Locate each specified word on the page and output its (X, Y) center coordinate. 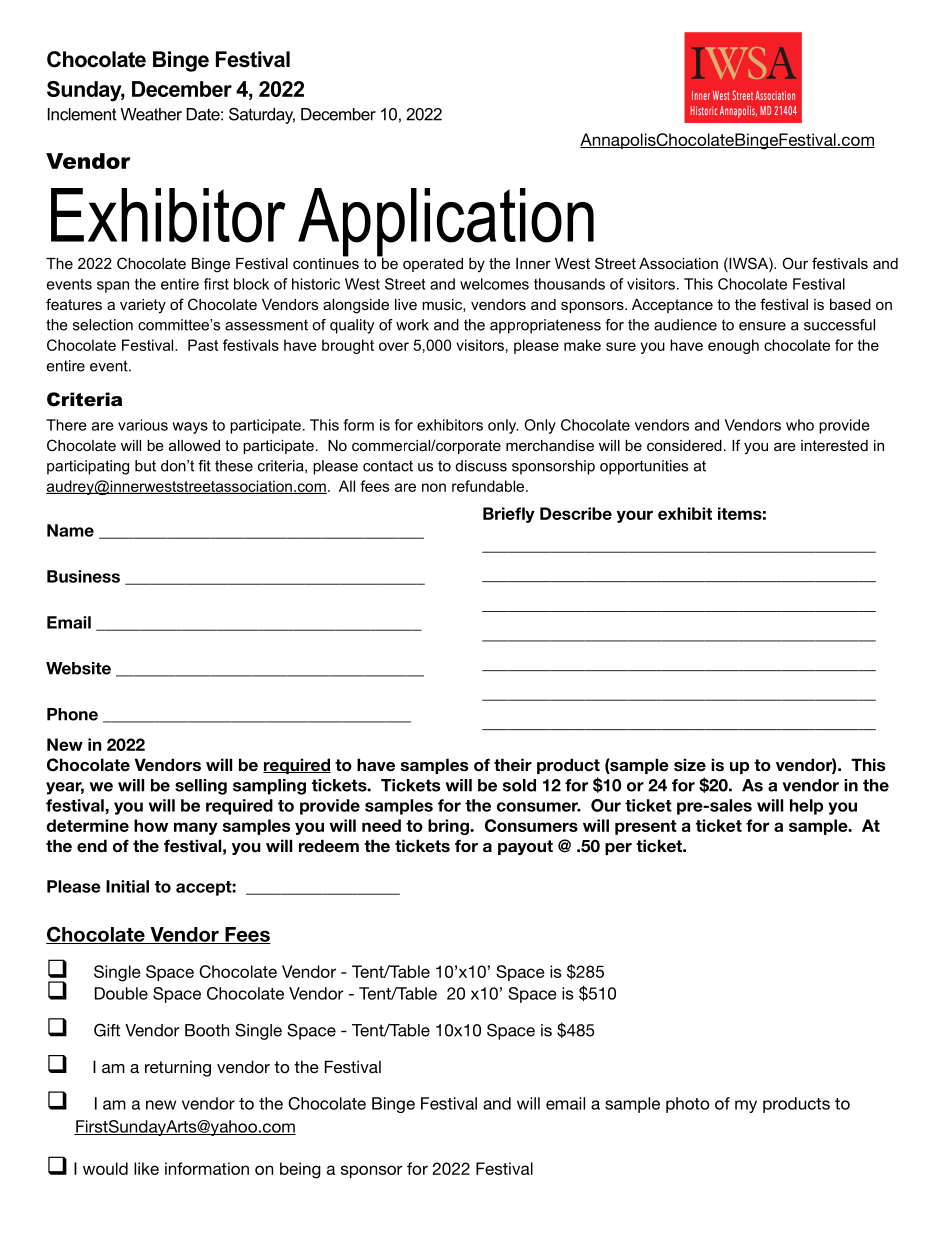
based (850, 304)
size (690, 765)
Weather (151, 114)
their (513, 765)
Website (78, 668)
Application (446, 223)
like (146, 1168)
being (300, 1170)
